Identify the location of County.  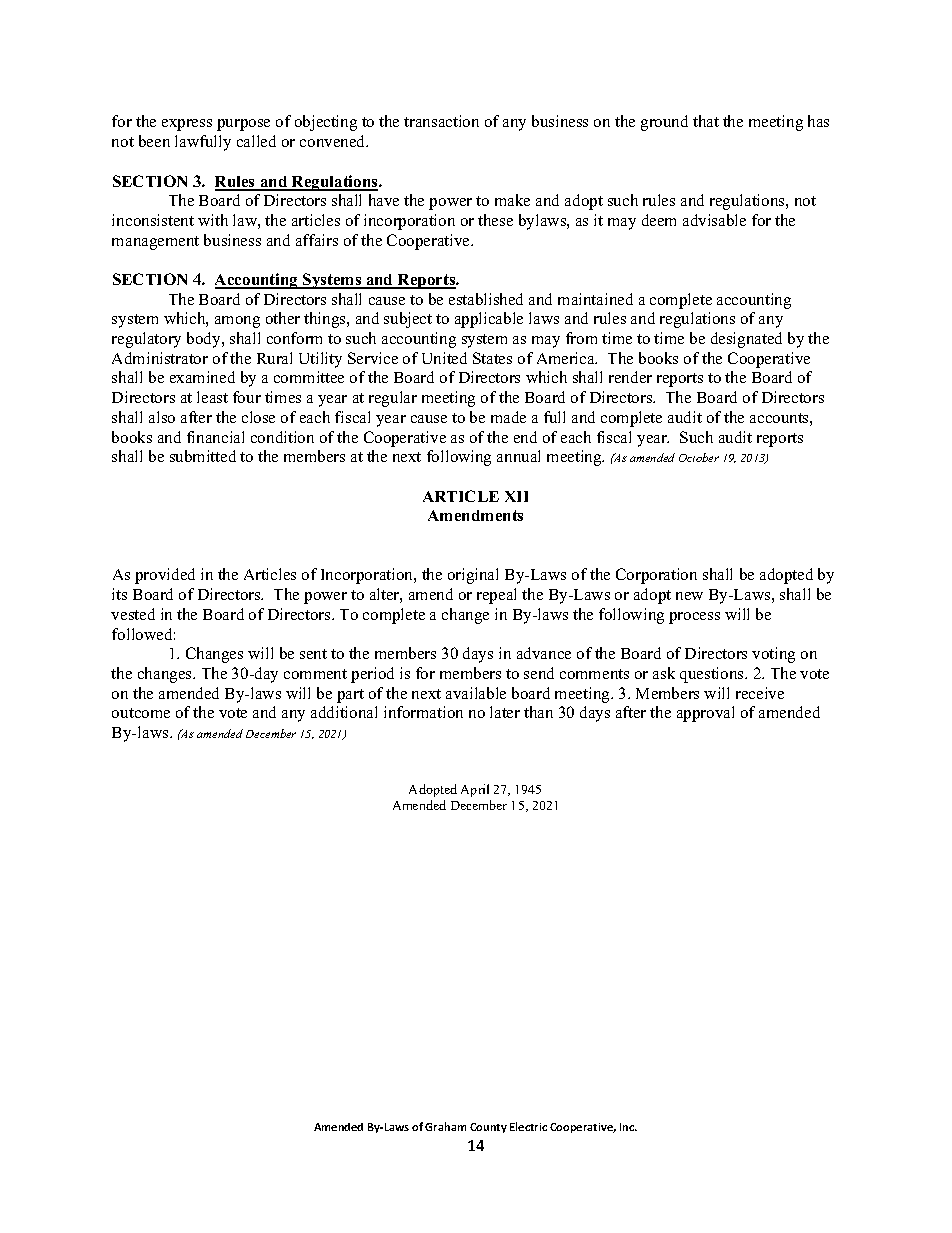
(488, 1128).
